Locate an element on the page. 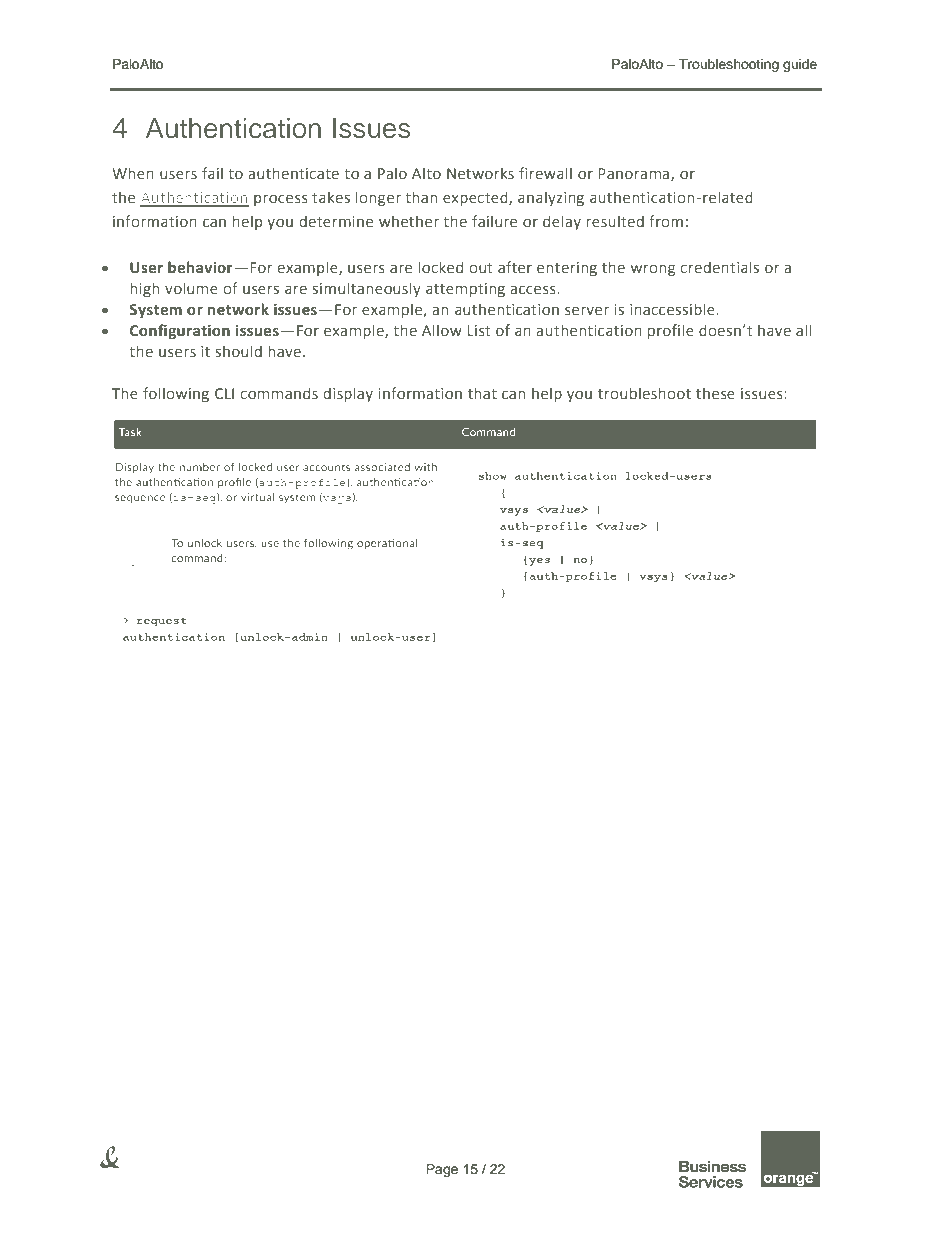 This image has height=1233, width=952. that is located at coordinates (482, 393).
